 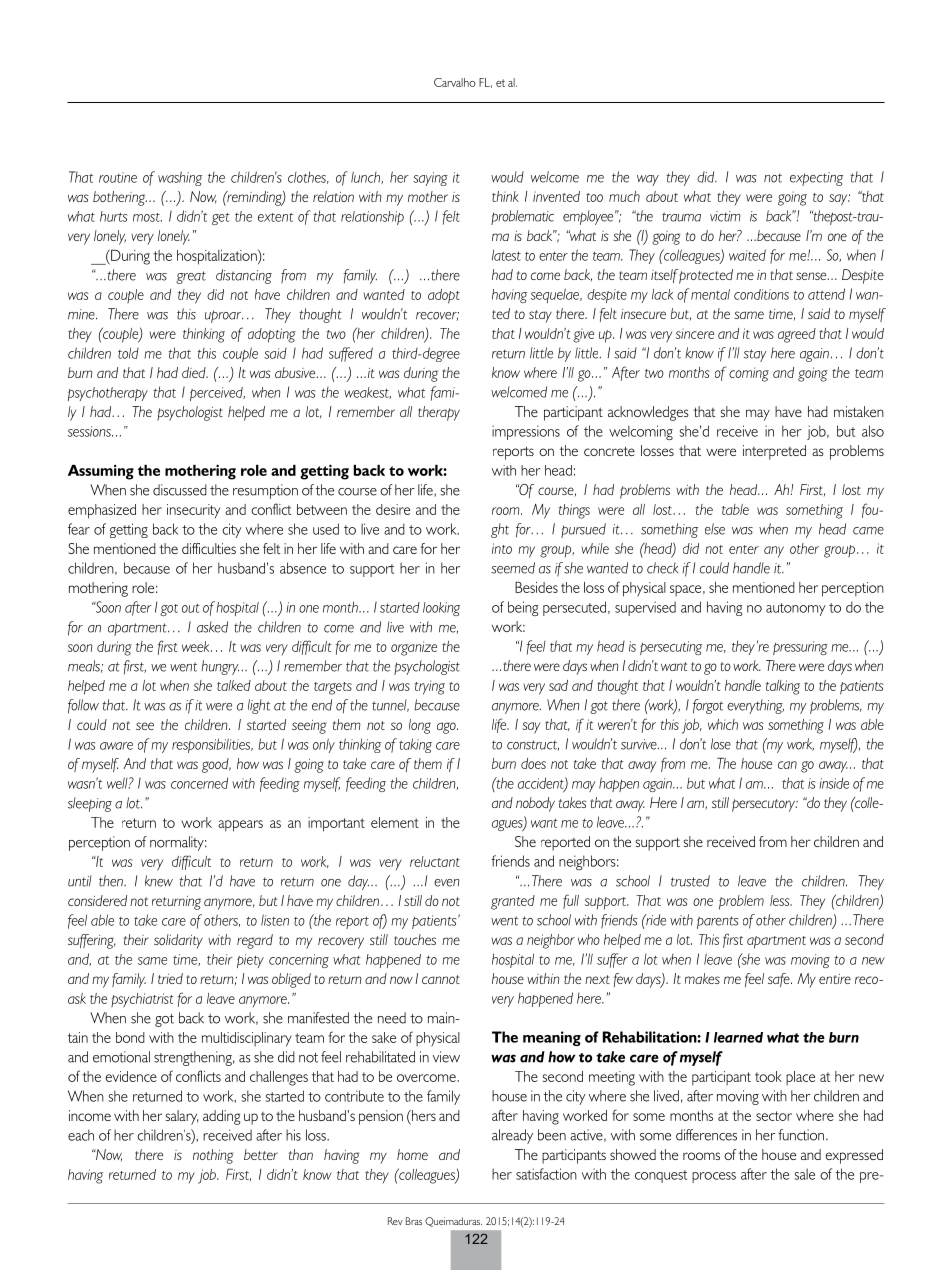 What do you see at coordinates (816, 179) in the screenshot?
I see `expecting` at bounding box center [816, 179].
